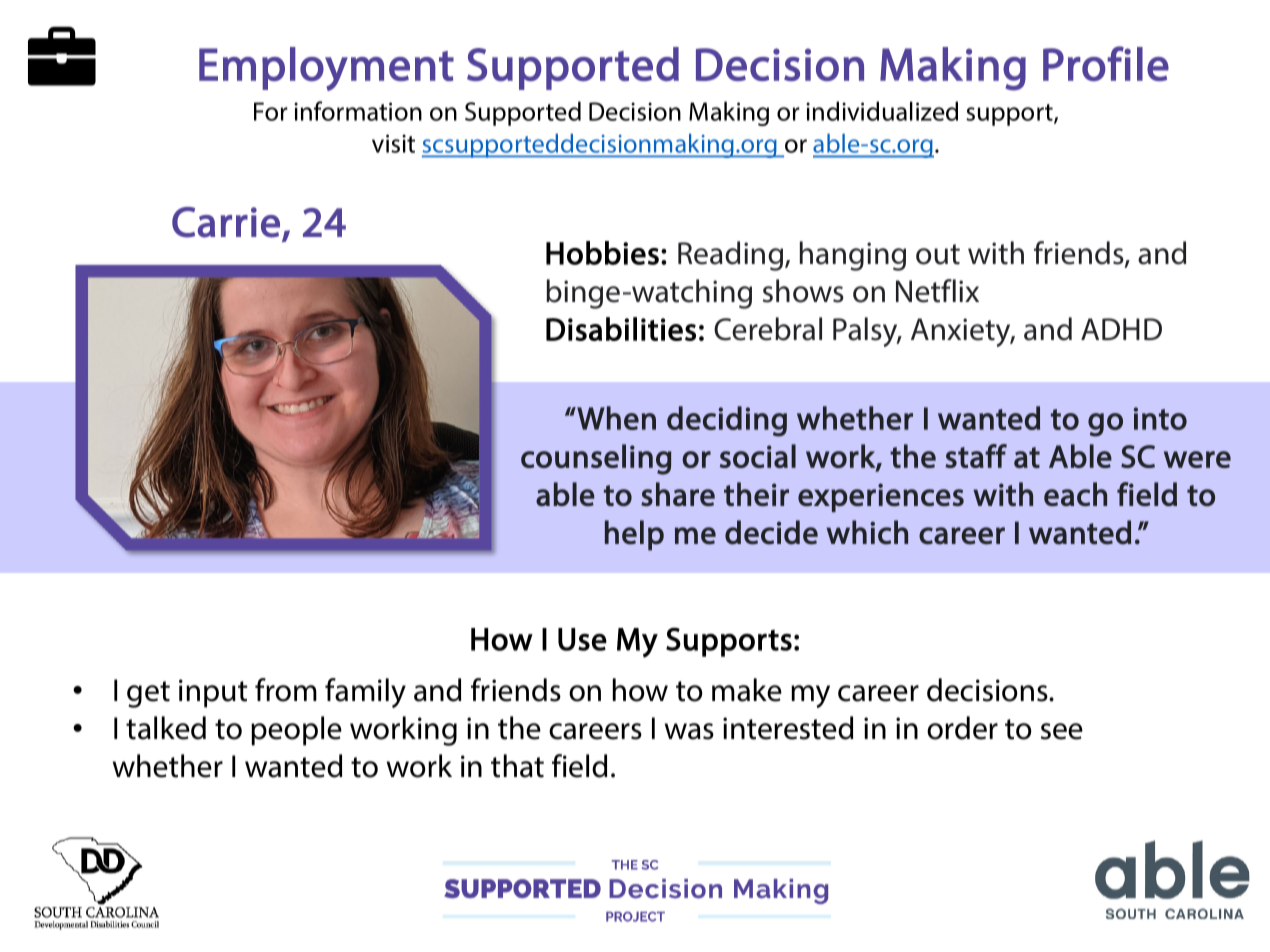  Describe the element at coordinates (689, 731) in the document. I see `was` at that location.
